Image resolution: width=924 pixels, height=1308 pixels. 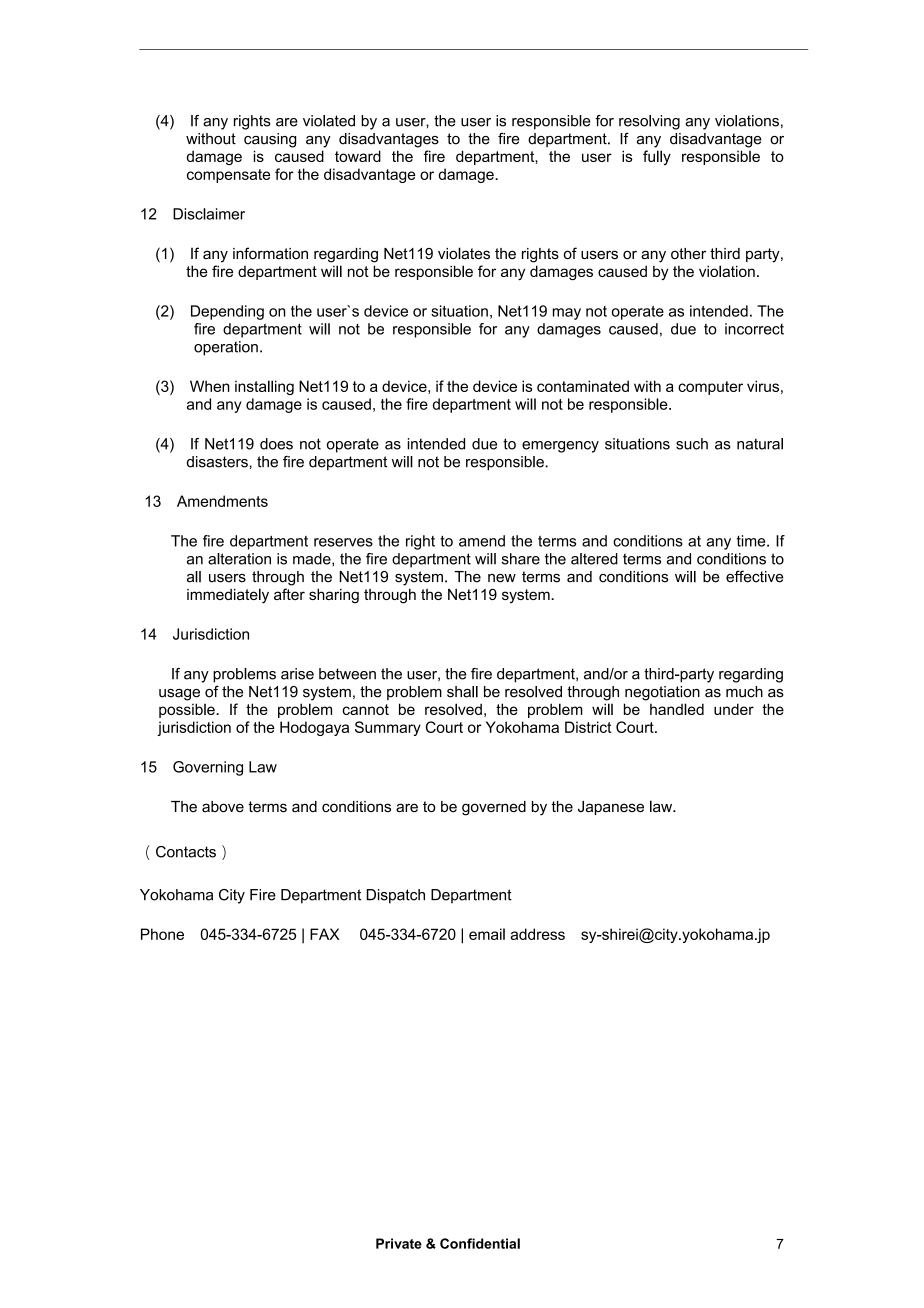 I want to click on compensate, so click(x=228, y=176).
